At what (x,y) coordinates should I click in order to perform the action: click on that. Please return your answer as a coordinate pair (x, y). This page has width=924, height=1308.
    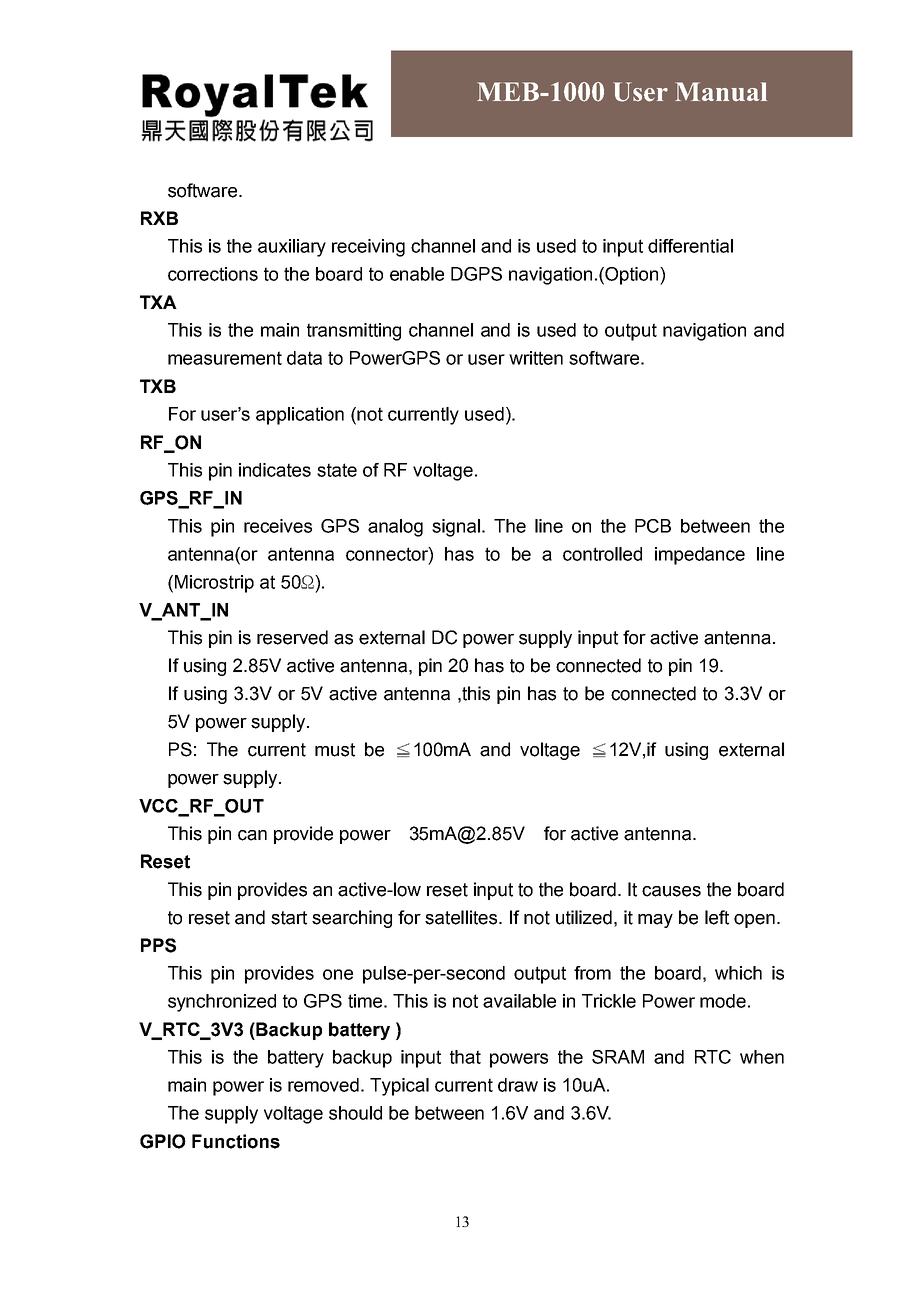
    Looking at the image, I should click on (465, 1057).
